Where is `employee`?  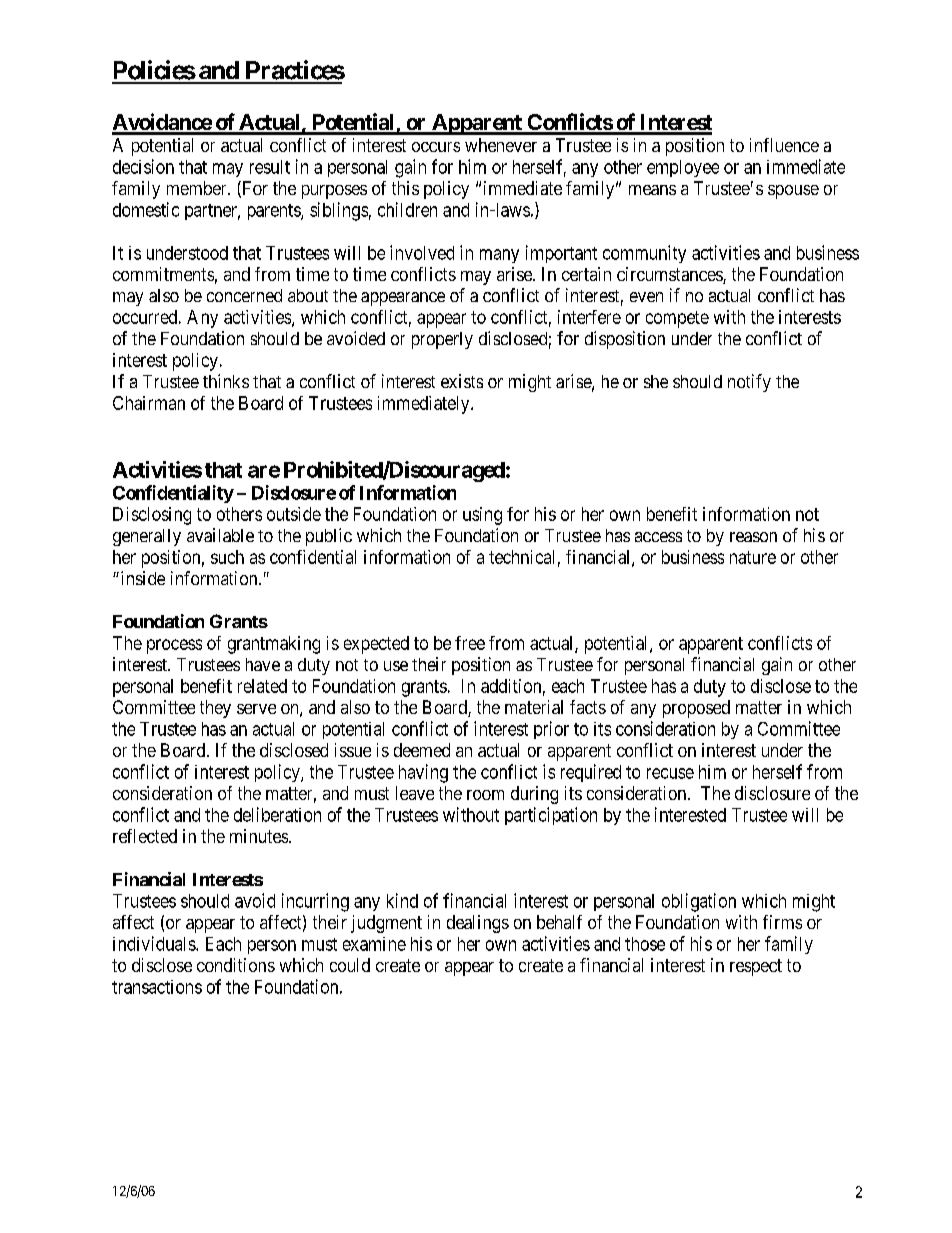 employee is located at coordinates (683, 168).
